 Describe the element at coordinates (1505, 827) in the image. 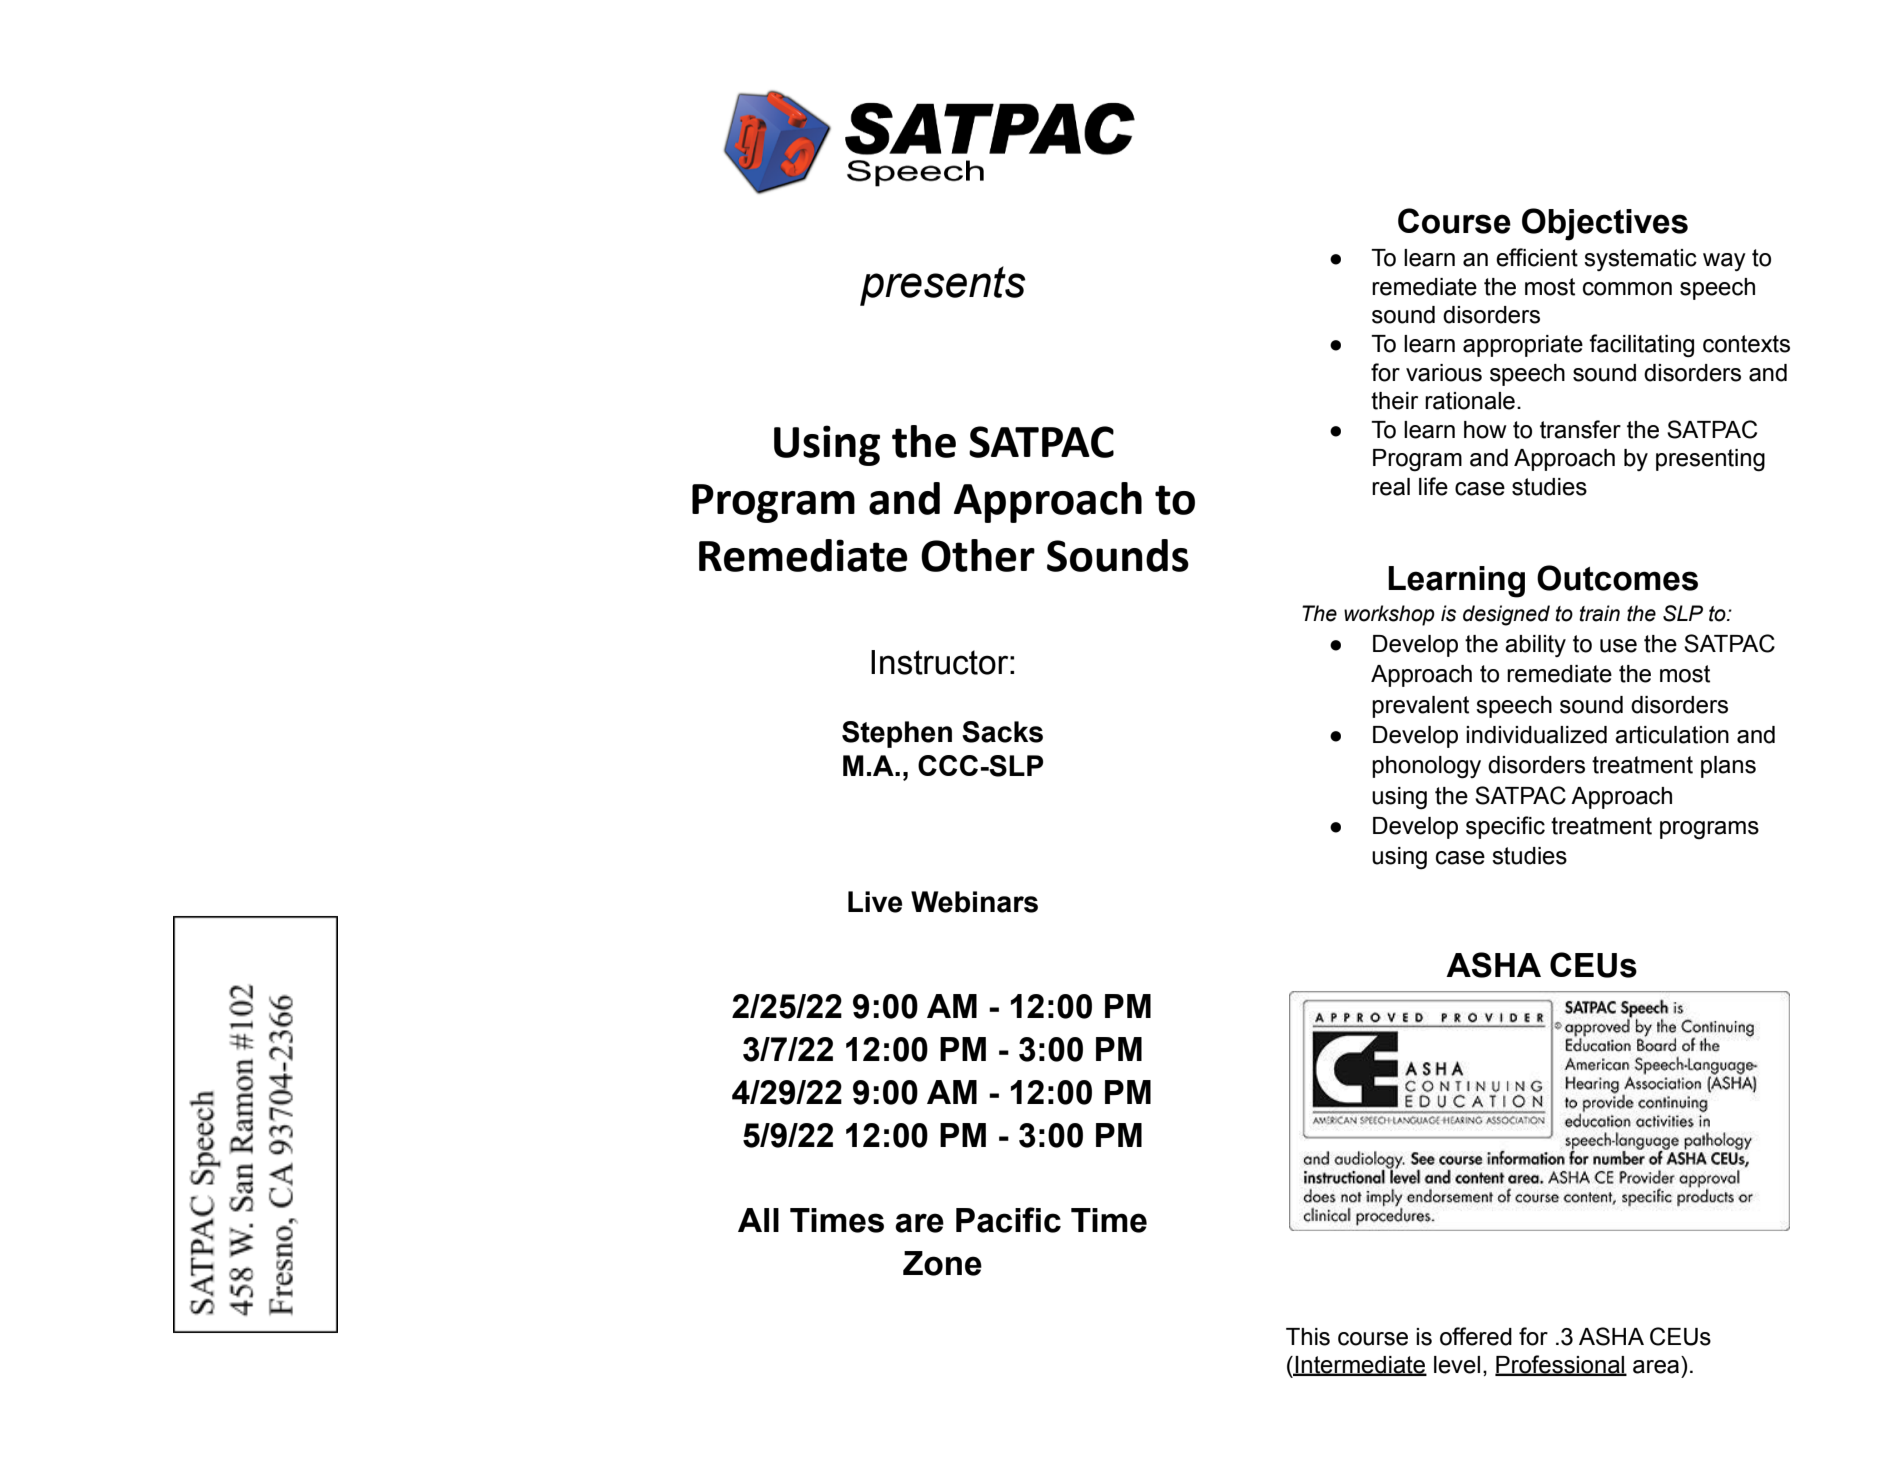

I see `specific` at that location.
